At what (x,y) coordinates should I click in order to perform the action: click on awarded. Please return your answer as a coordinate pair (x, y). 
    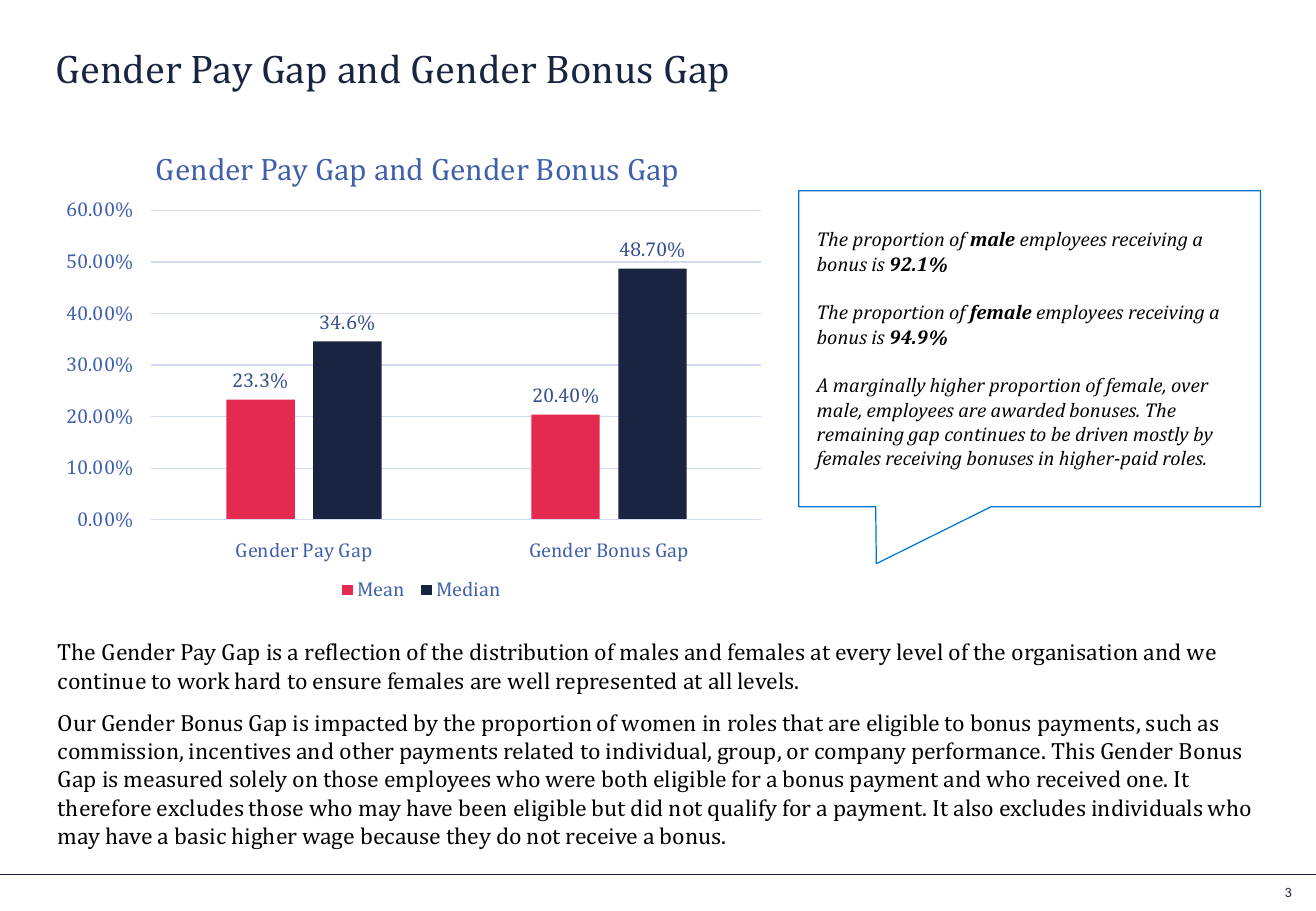
    Looking at the image, I should click on (1028, 410).
